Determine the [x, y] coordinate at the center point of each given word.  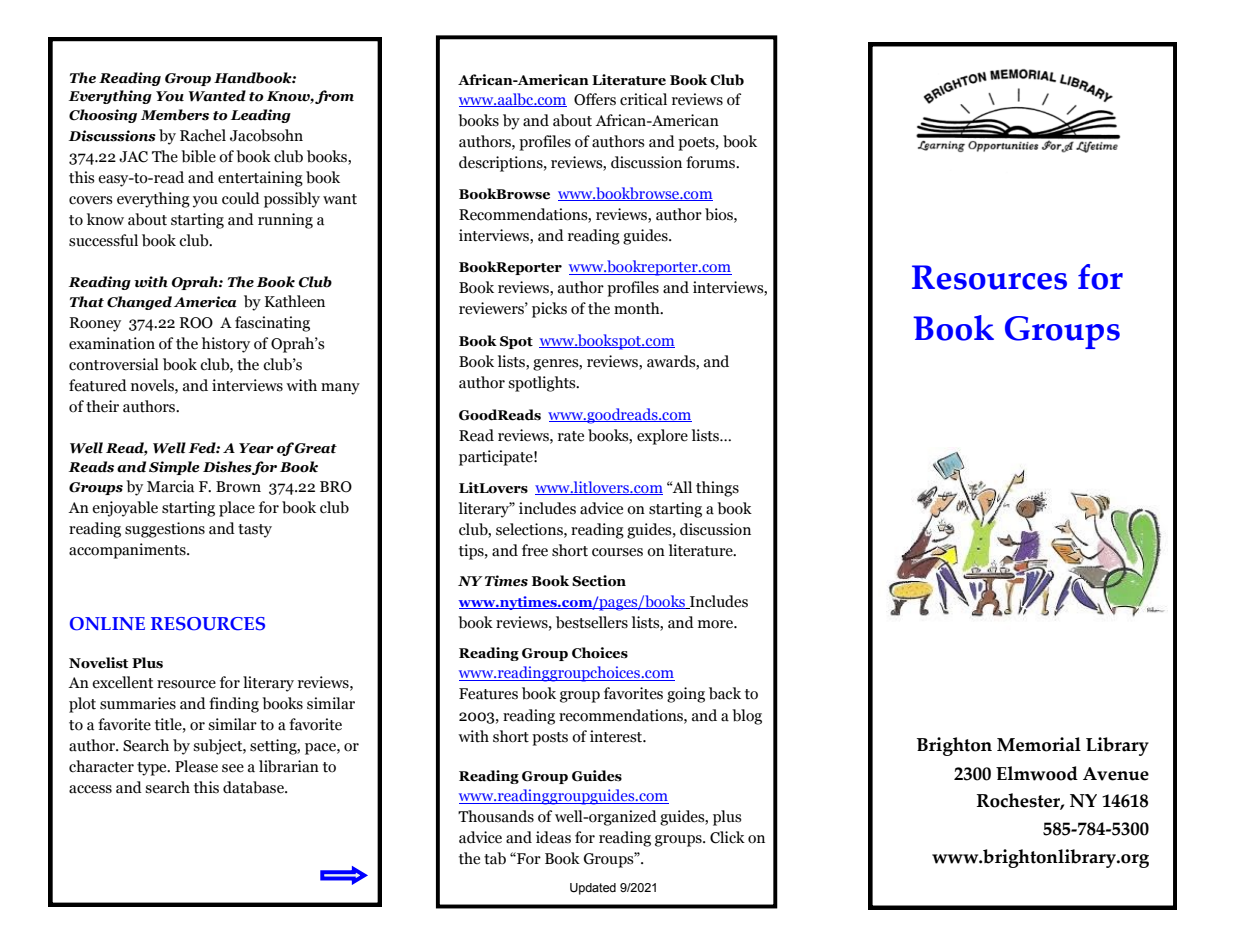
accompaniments [128, 551]
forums [711, 162]
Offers [595, 99]
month [638, 308]
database [254, 787]
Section [599, 581]
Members [175, 115]
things [717, 489]
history [226, 345]
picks [549, 310]
